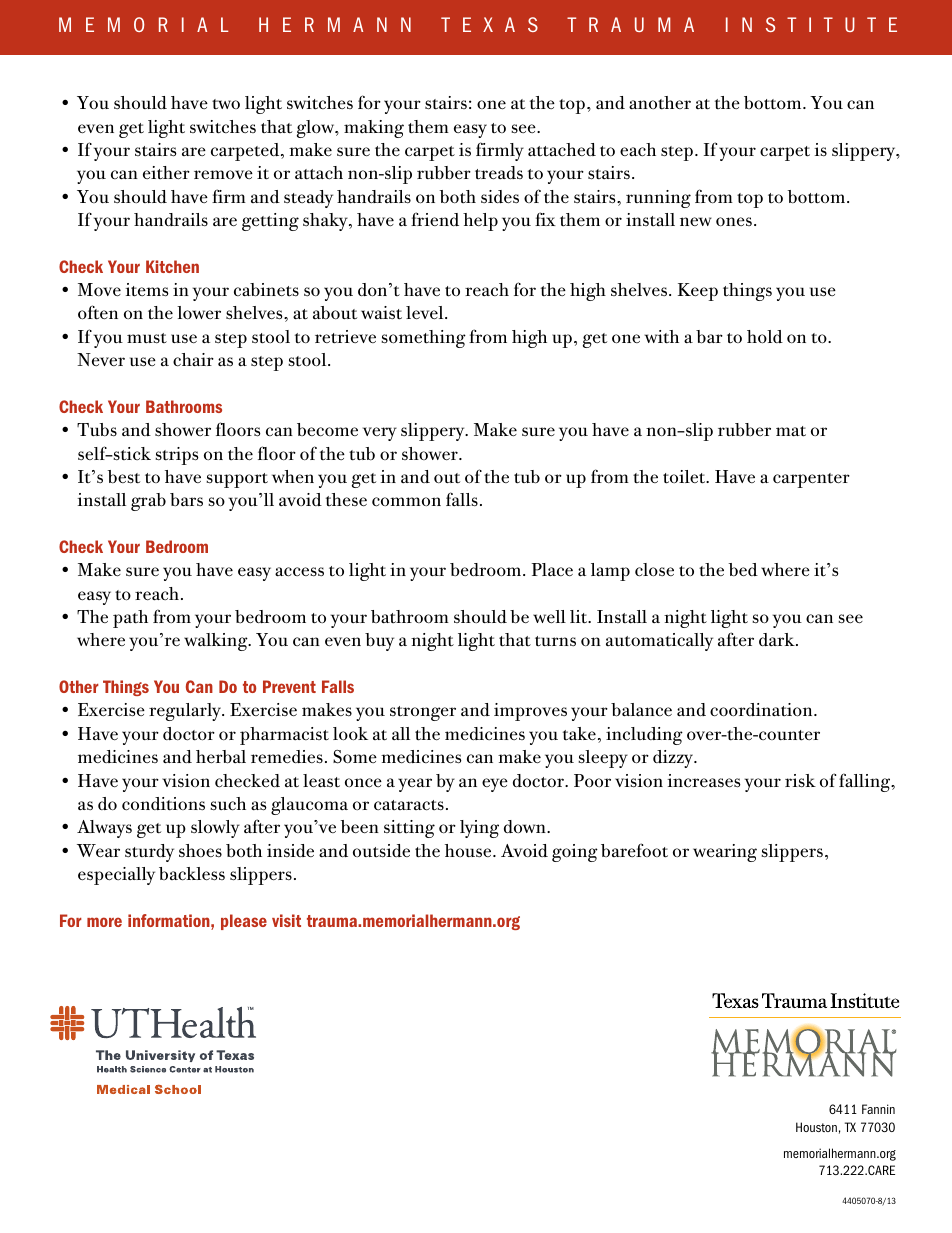 This screenshot has width=952, height=1233. I want to click on dark, so click(778, 639).
